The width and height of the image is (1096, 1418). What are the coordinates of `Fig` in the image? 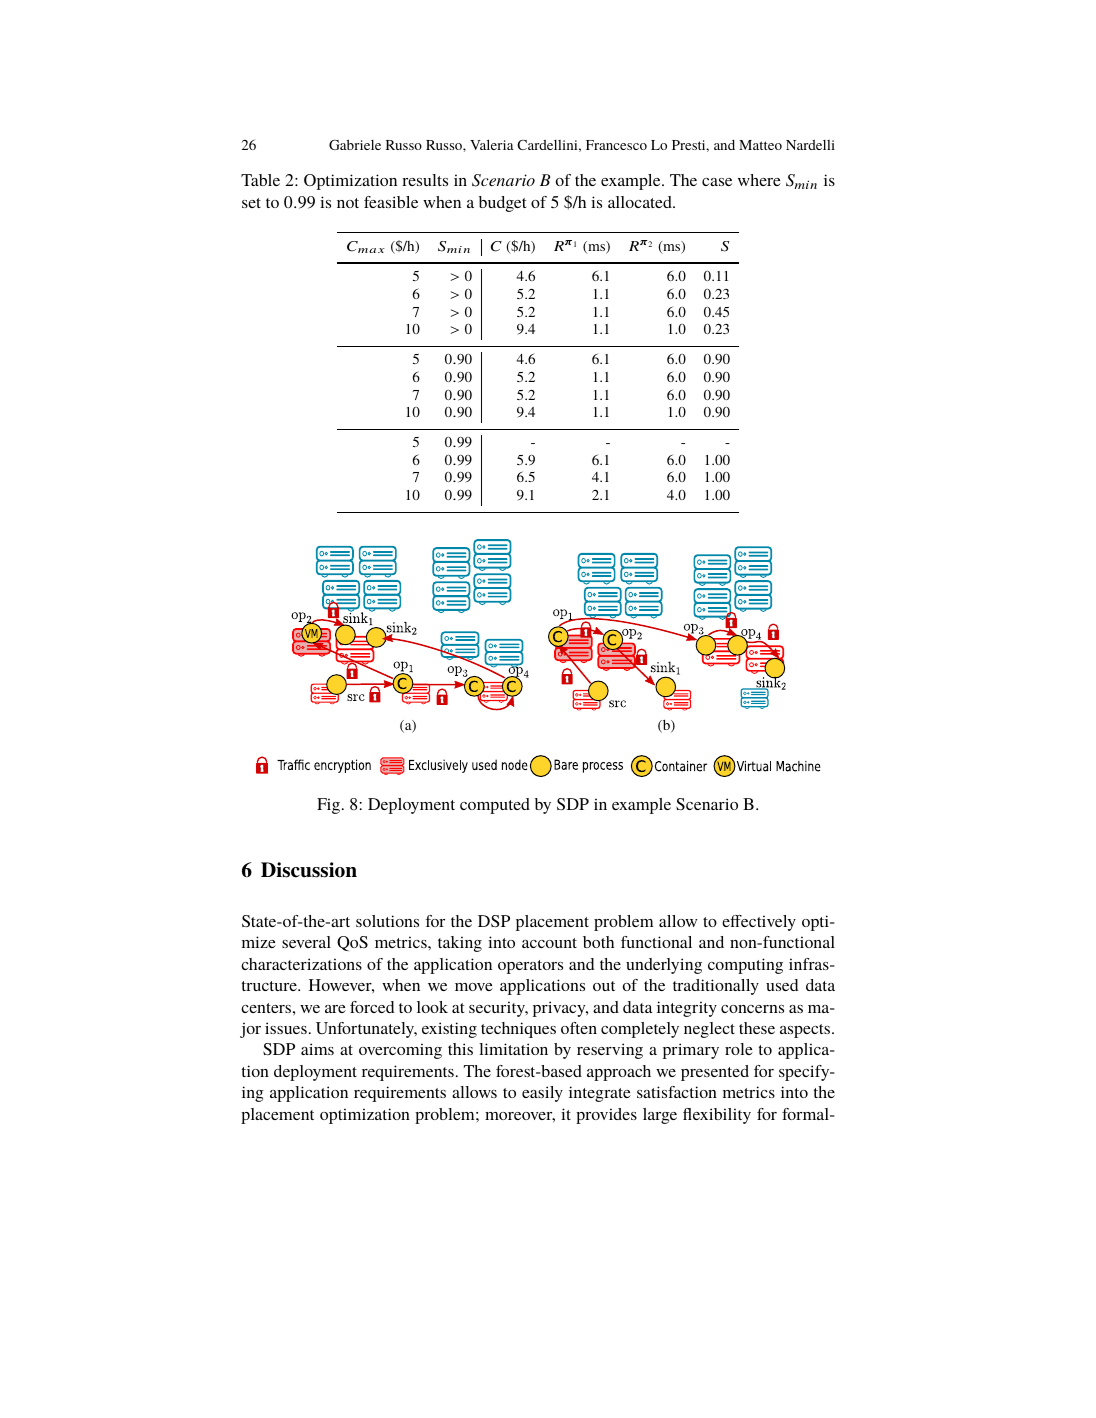 It's located at (328, 806).
